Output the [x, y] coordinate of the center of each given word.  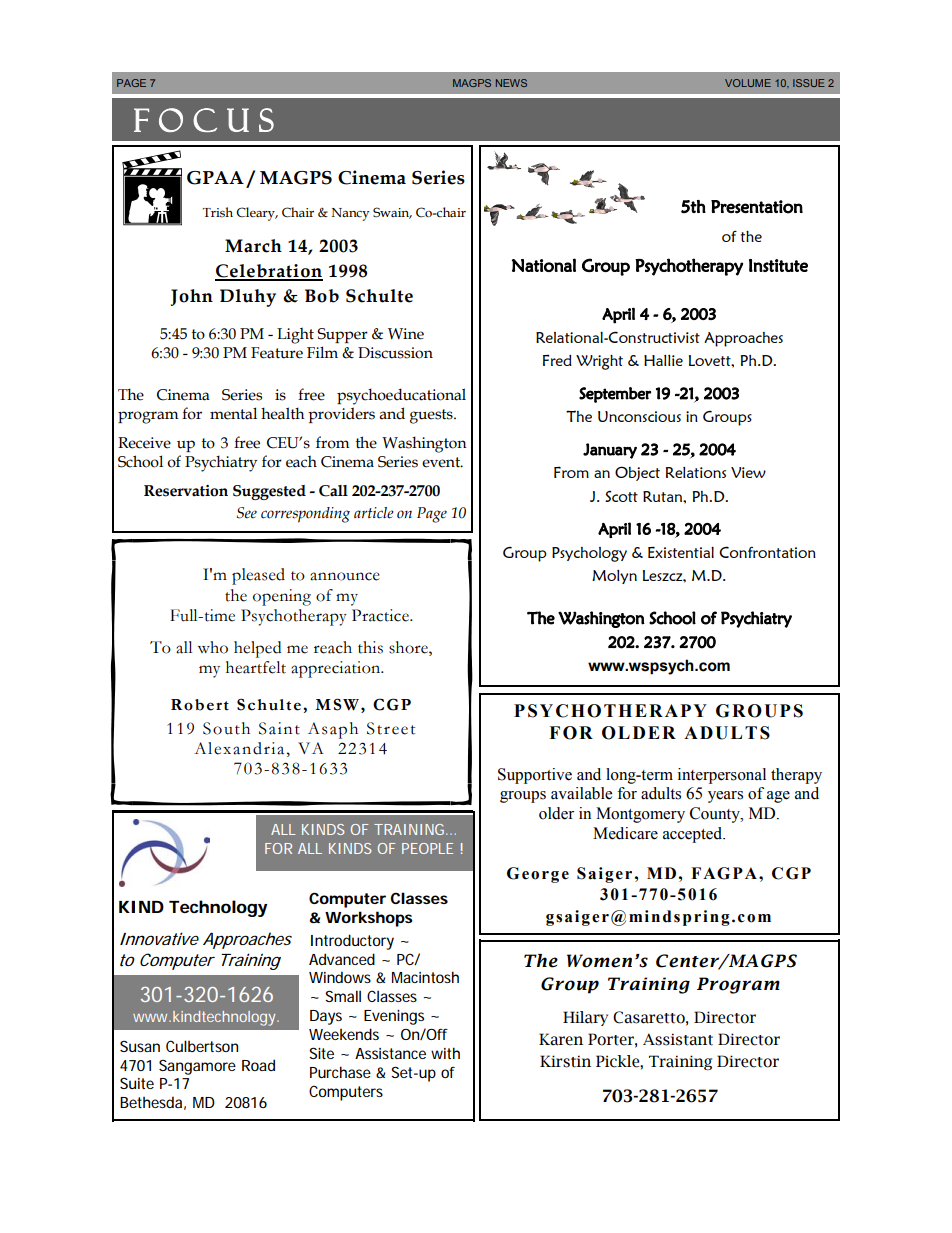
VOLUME [748, 83]
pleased [258, 576]
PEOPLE [427, 848]
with [445, 1053]
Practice [381, 615]
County [716, 815]
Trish [218, 212]
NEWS [511, 83]
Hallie [663, 360]
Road [258, 1065]
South [226, 728]
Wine [406, 334]
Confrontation [767, 552]
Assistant [678, 1039]
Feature [277, 353]
